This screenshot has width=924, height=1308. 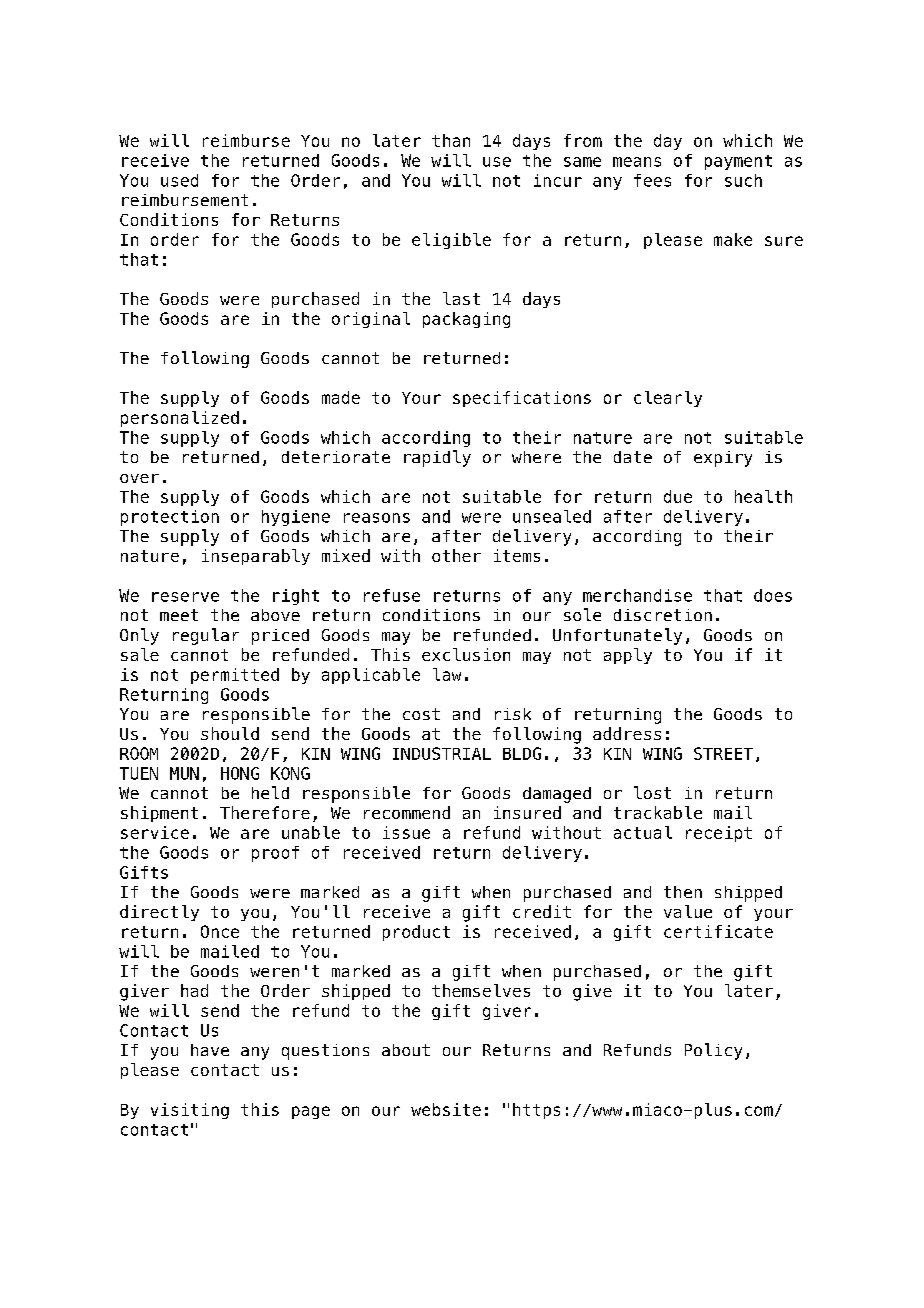 What do you see at coordinates (210, 1050) in the screenshot?
I see `have` at bounding box center [210, 1050].
